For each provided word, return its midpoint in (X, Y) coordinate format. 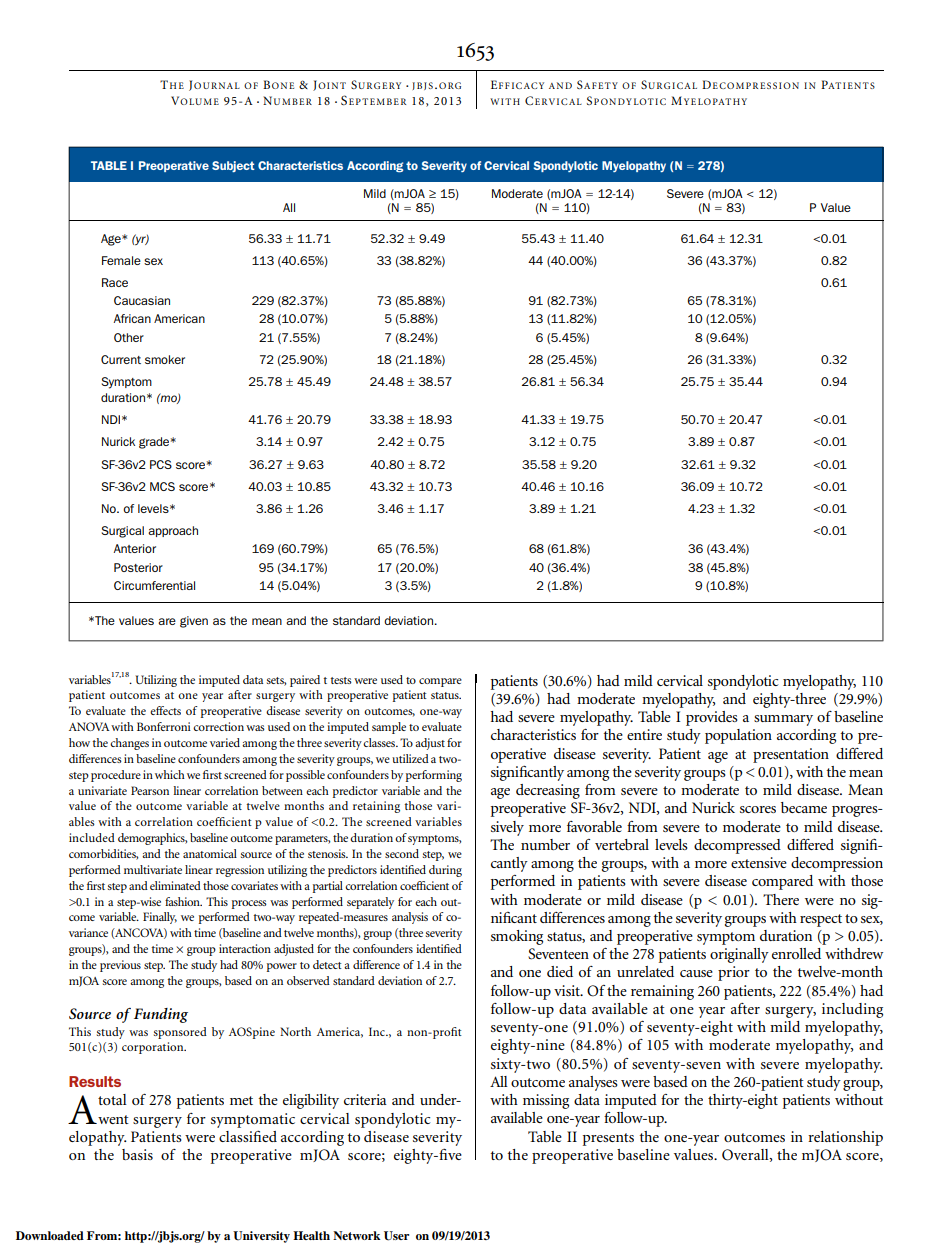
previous (120, 966)
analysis (410, 918)
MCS (162, 486)
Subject (233, 166)
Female (121, 260)
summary (783, 720)
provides (712, 718)
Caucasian (142, 300)
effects (165, 710)
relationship (845, 1138)
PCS (161, 464)
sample (389, 728)
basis (137, 1154)
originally (739, 955)
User (396, 1236)
